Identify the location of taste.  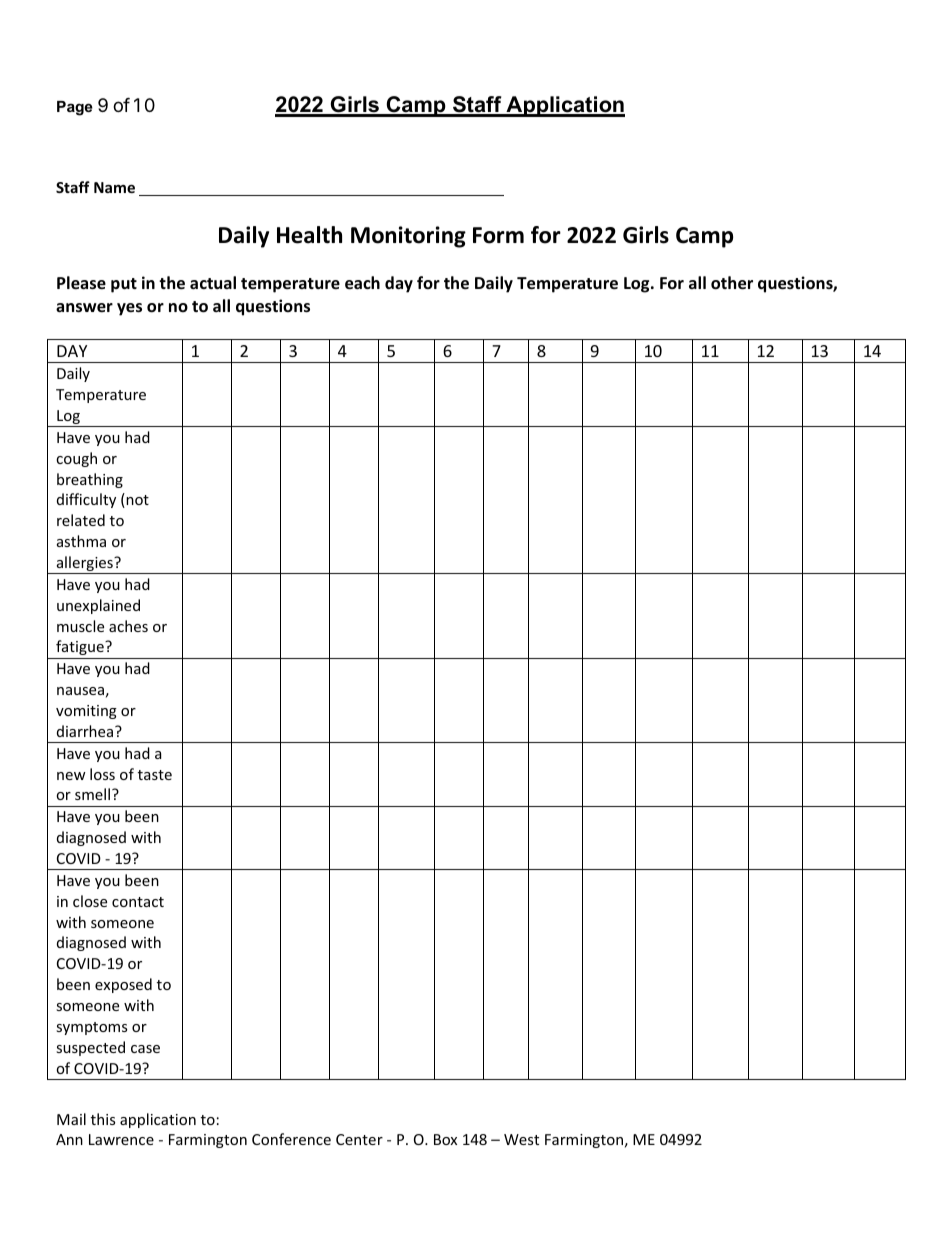
(155, 775).
